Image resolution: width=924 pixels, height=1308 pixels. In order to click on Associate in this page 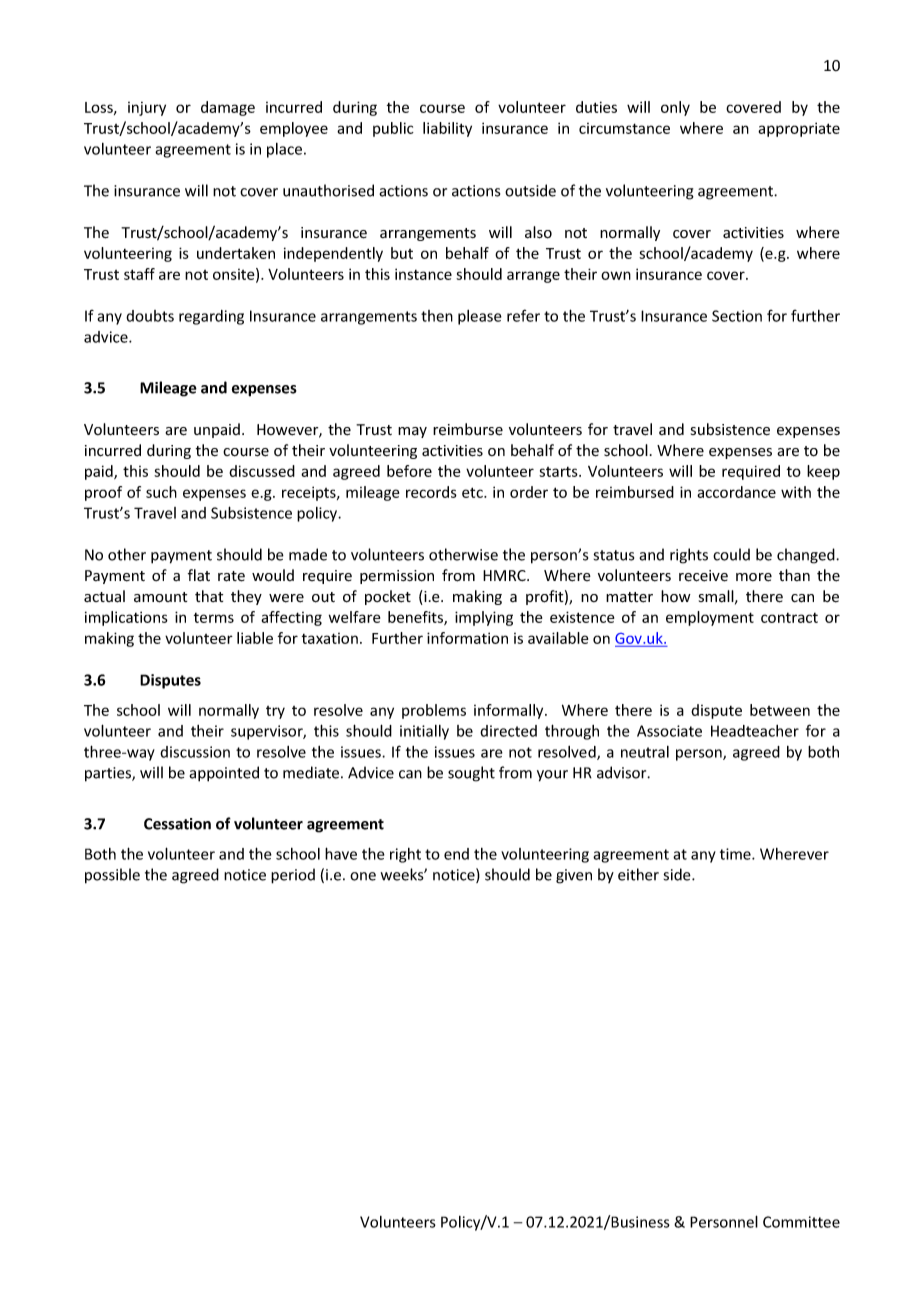, I will do `click(669, 731)`.
